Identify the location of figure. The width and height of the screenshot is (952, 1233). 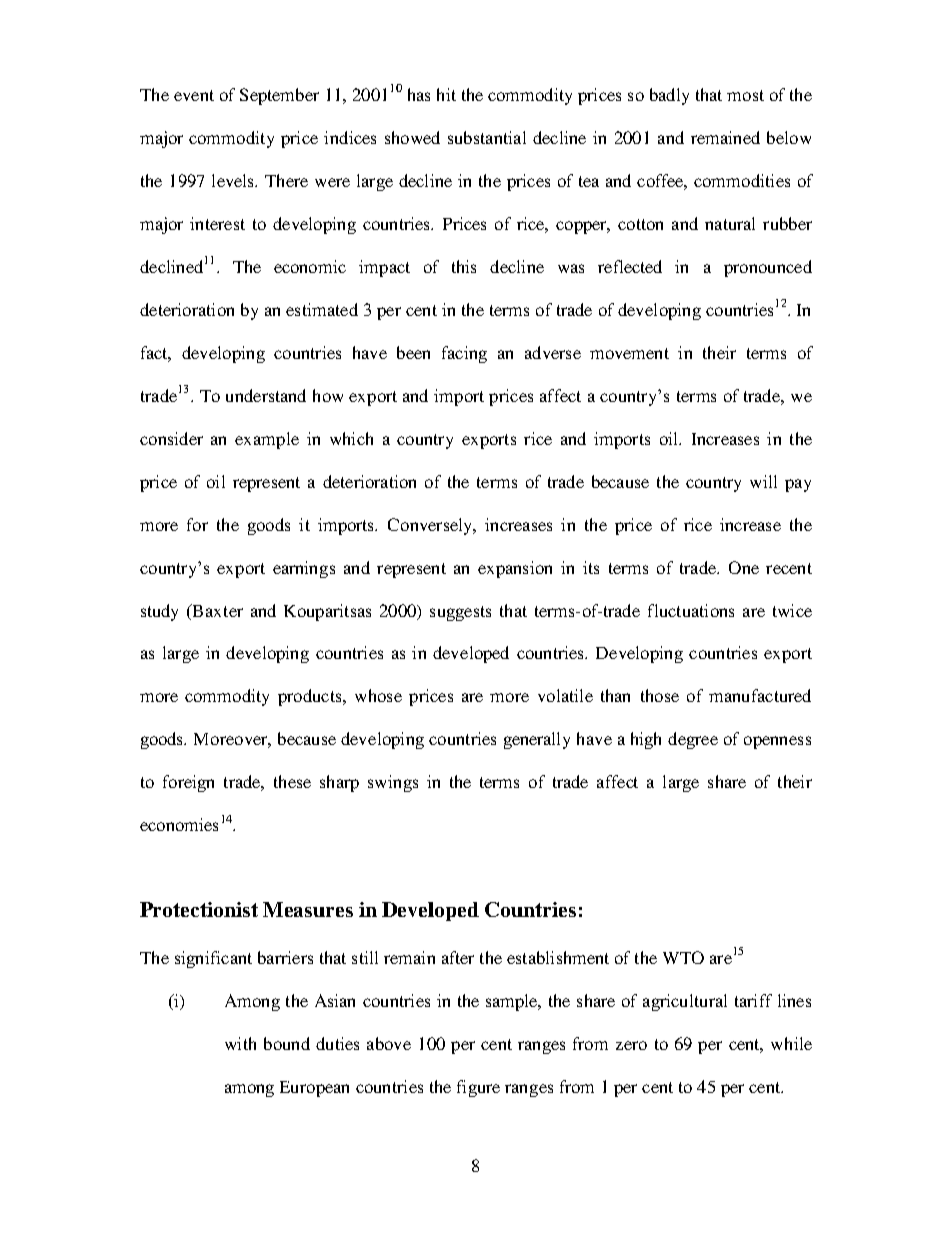
(478, 1088).
